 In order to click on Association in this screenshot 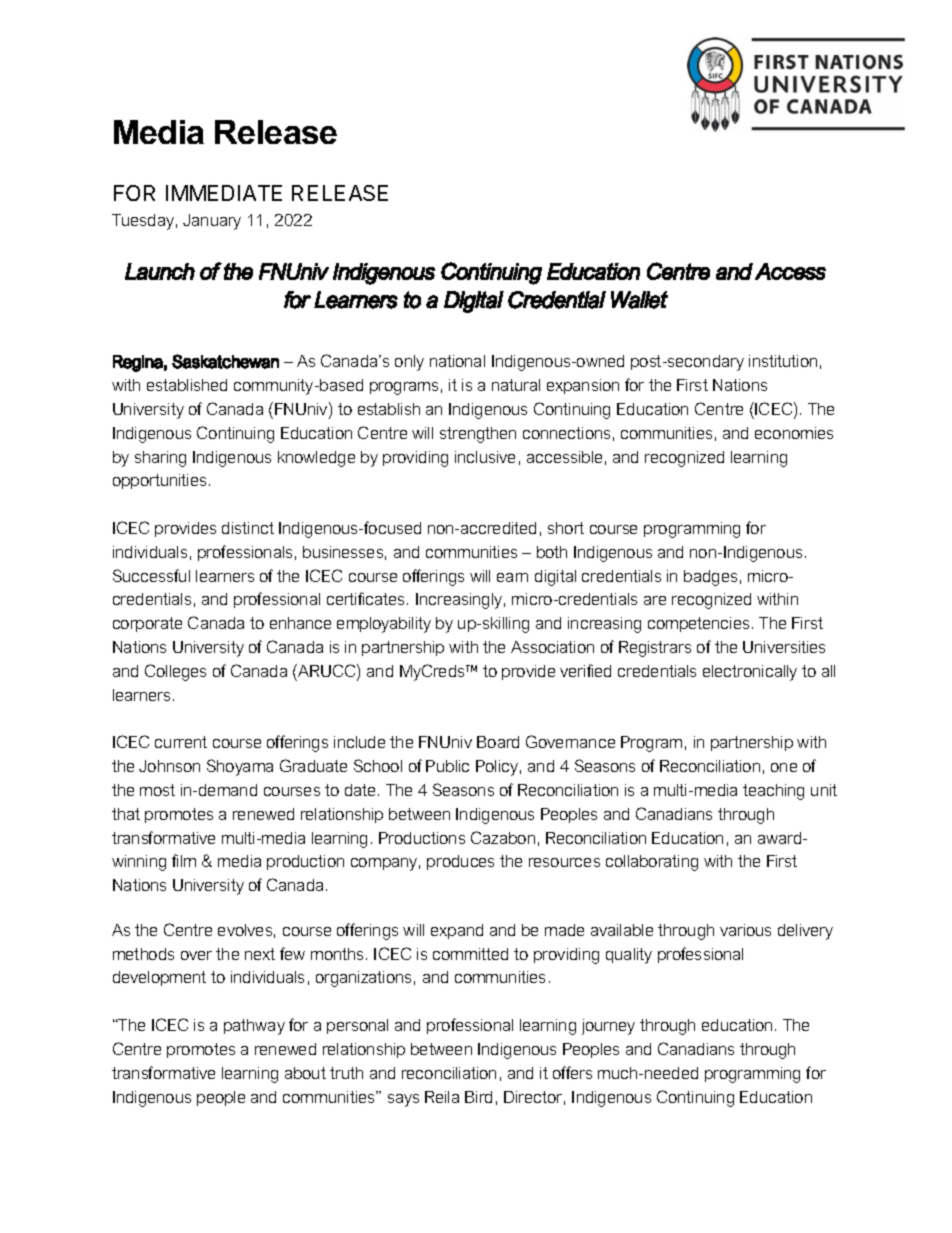, I will do `click(552, 647)`.
